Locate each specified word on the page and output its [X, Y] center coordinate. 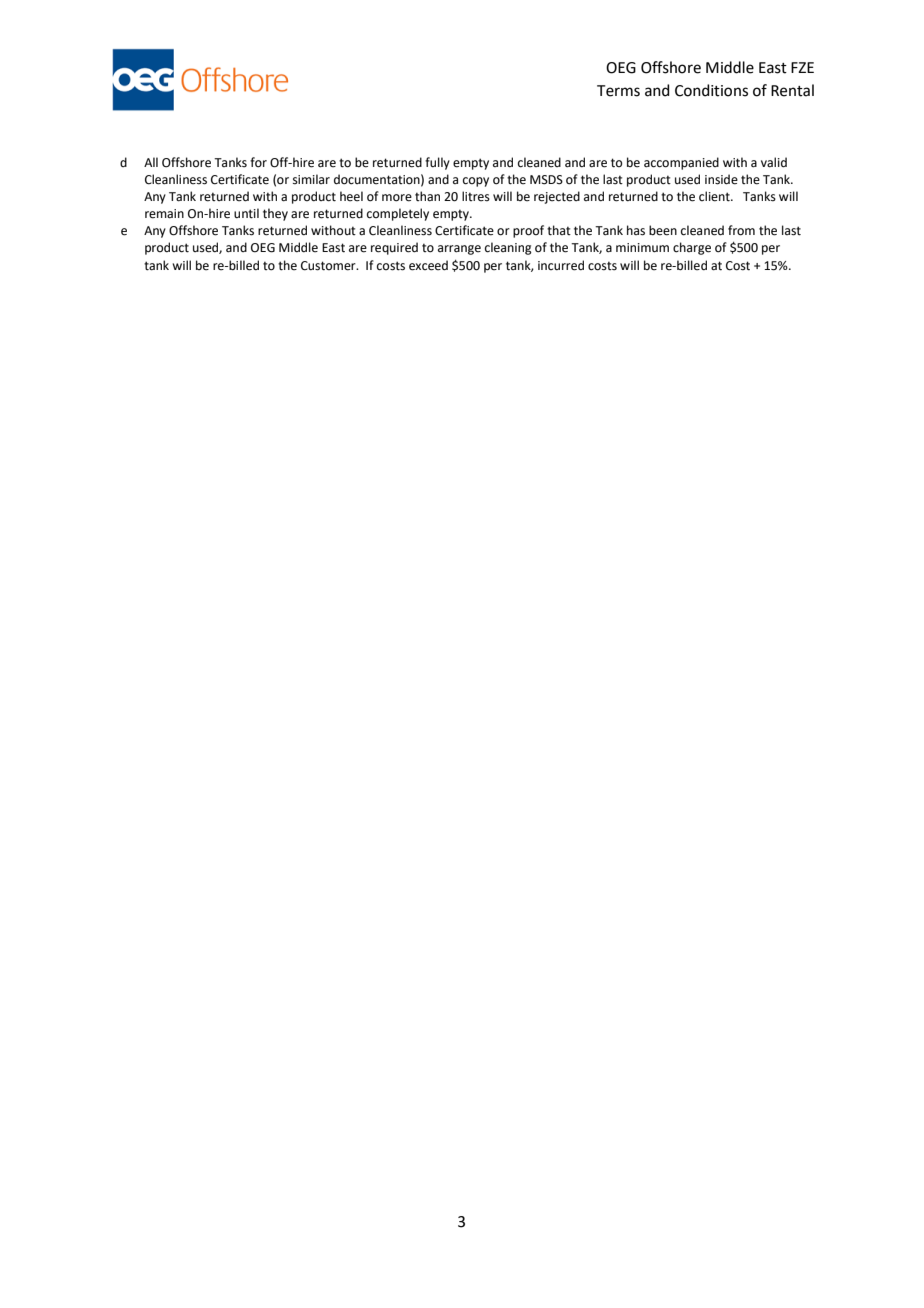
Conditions [711, 90]
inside [721, 179]
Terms [618, 91]
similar [311, 179]
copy [476, 182]
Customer [329, 266]
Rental [792, 90]
